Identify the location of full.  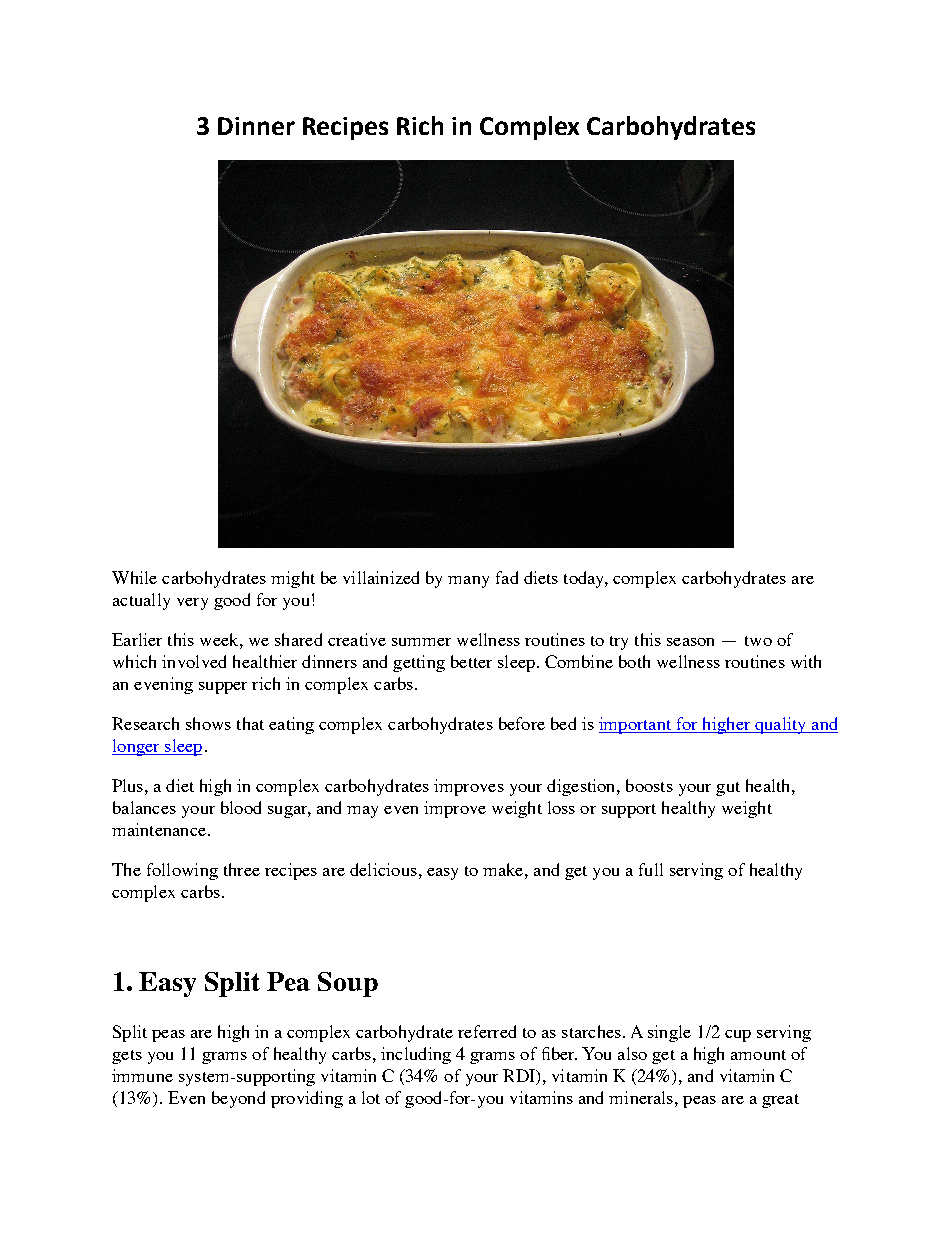
(651, 869).
